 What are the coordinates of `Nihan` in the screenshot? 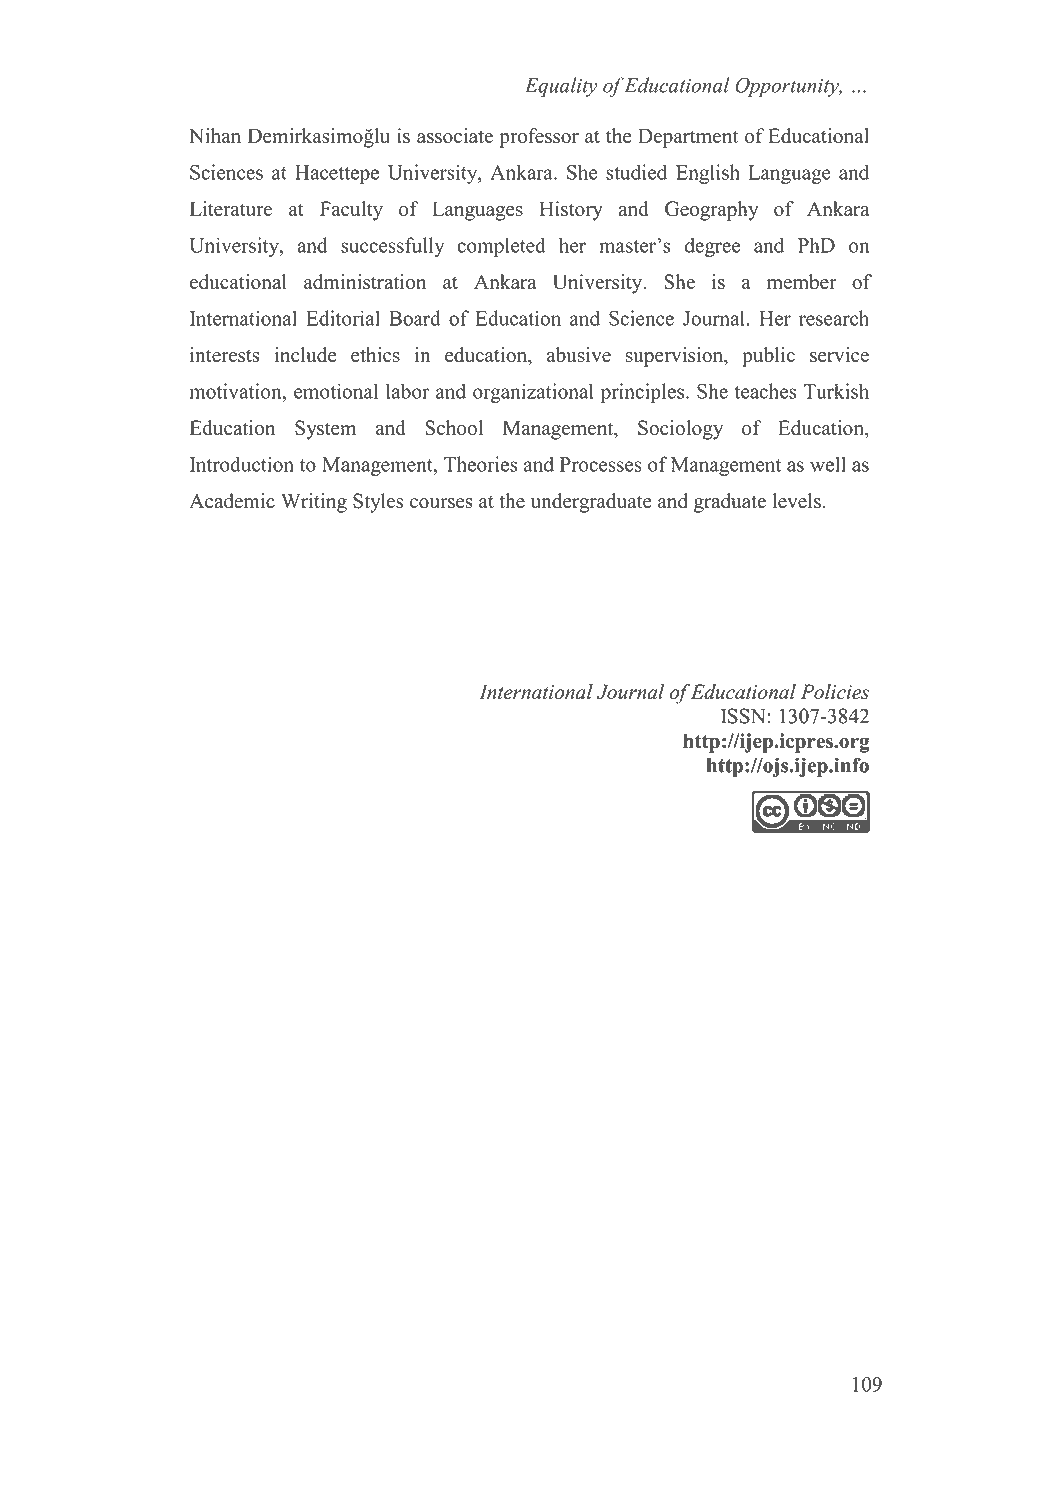 It's located at (215, 135).
